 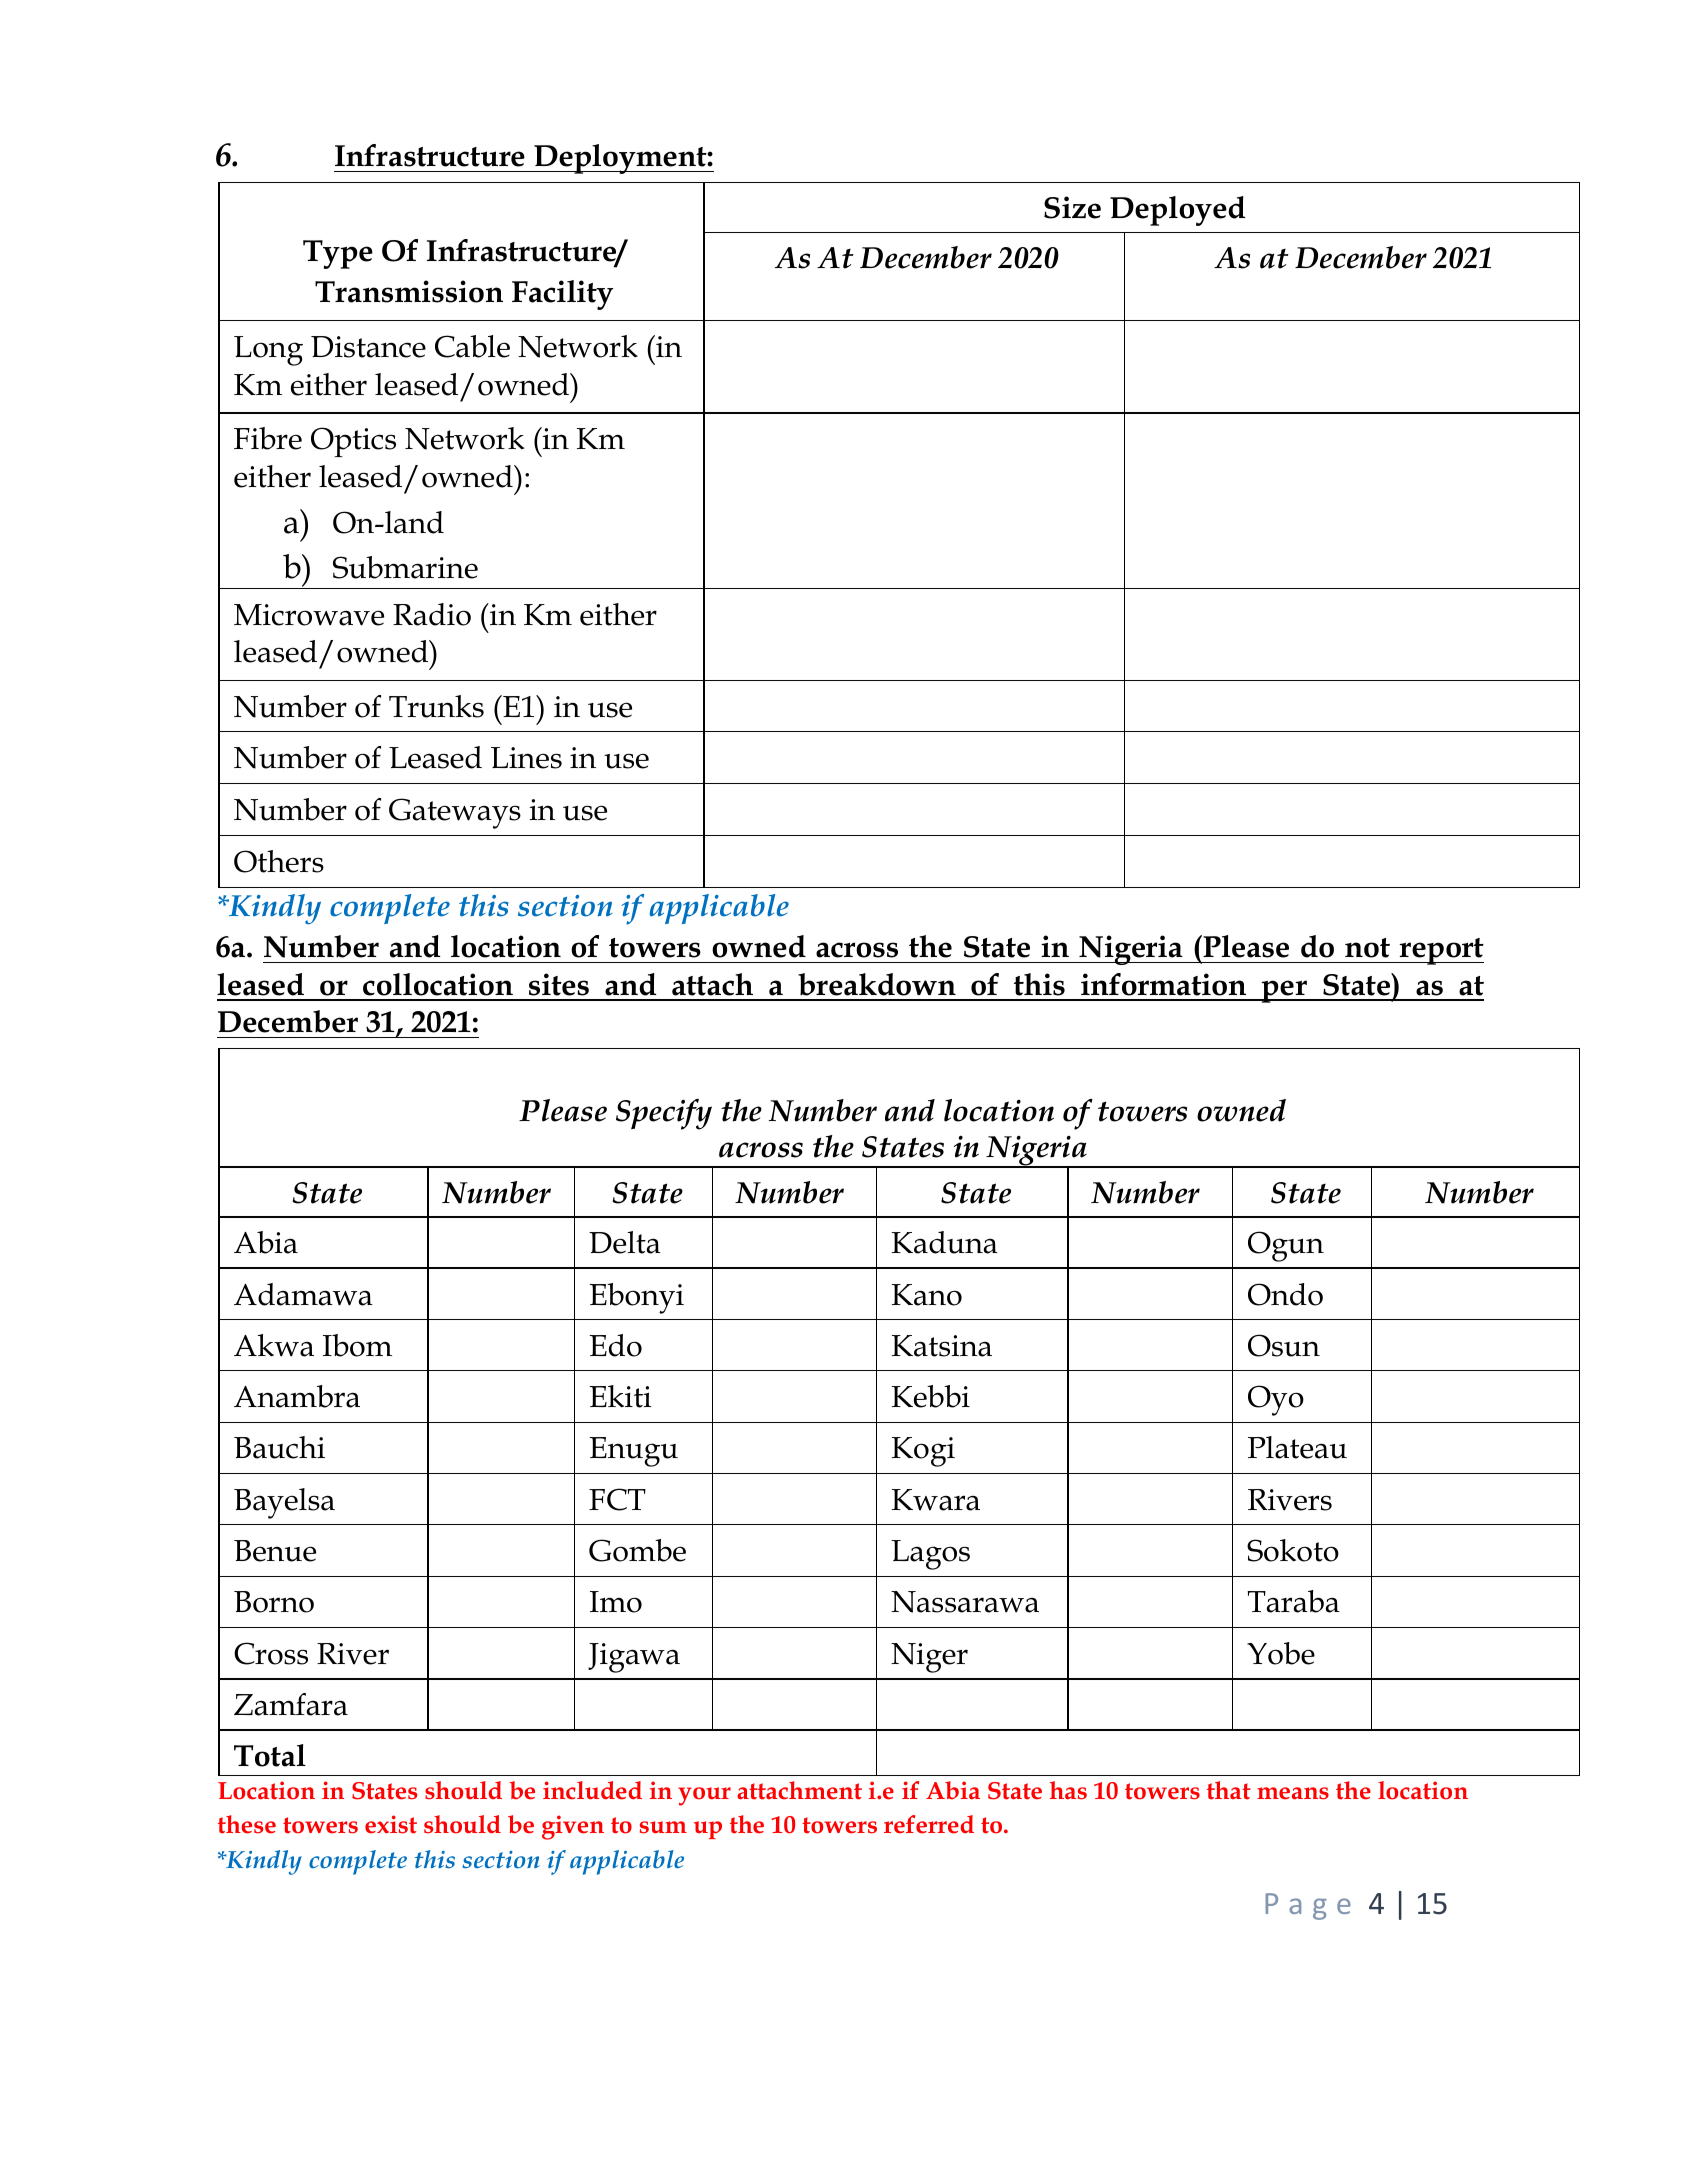 What do you see at coordinates (615, 1345) in the image?
I see `Edo` at bounding box center [615, 1345].
